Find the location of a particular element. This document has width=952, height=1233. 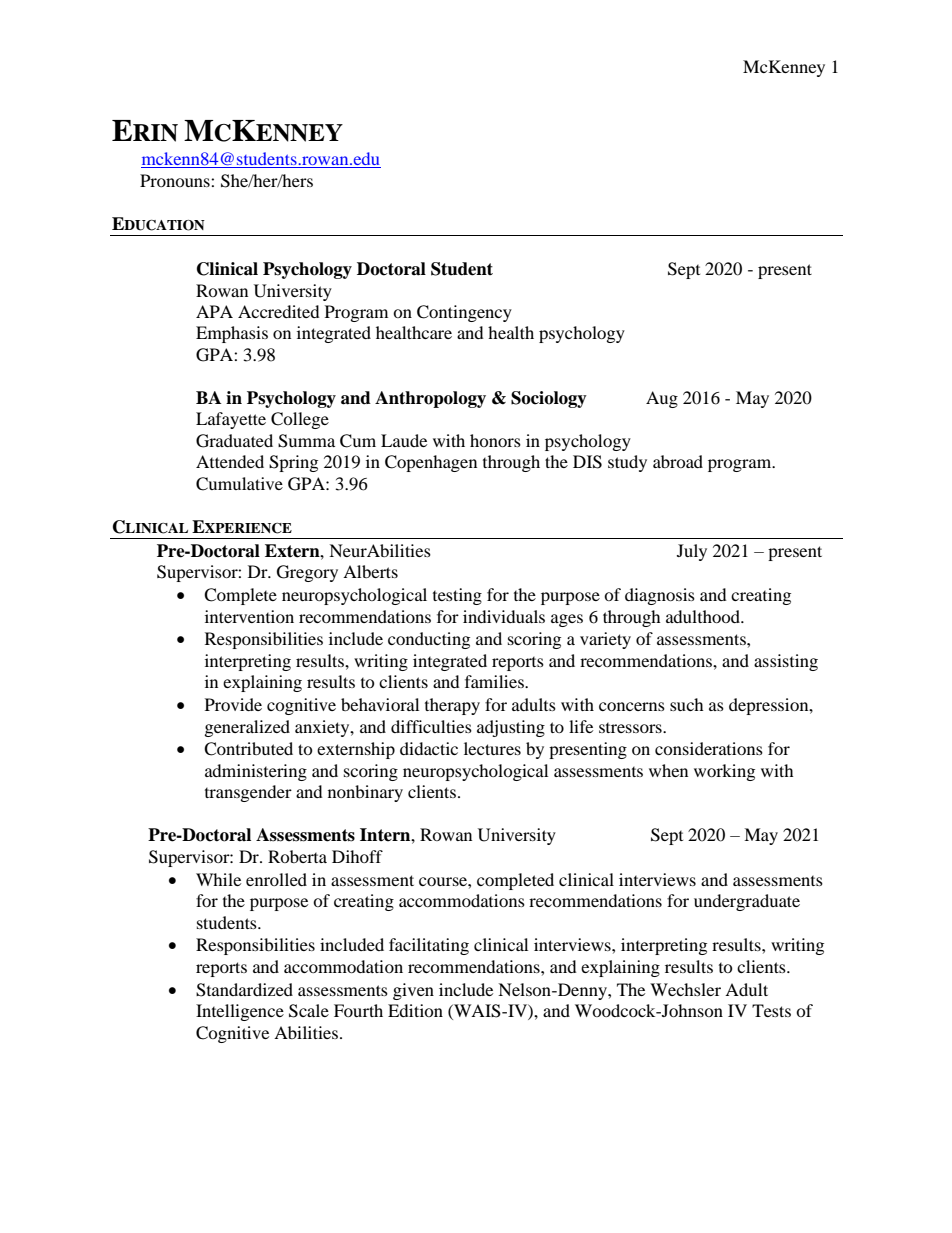

honors is located at coordinates (495, 440).
